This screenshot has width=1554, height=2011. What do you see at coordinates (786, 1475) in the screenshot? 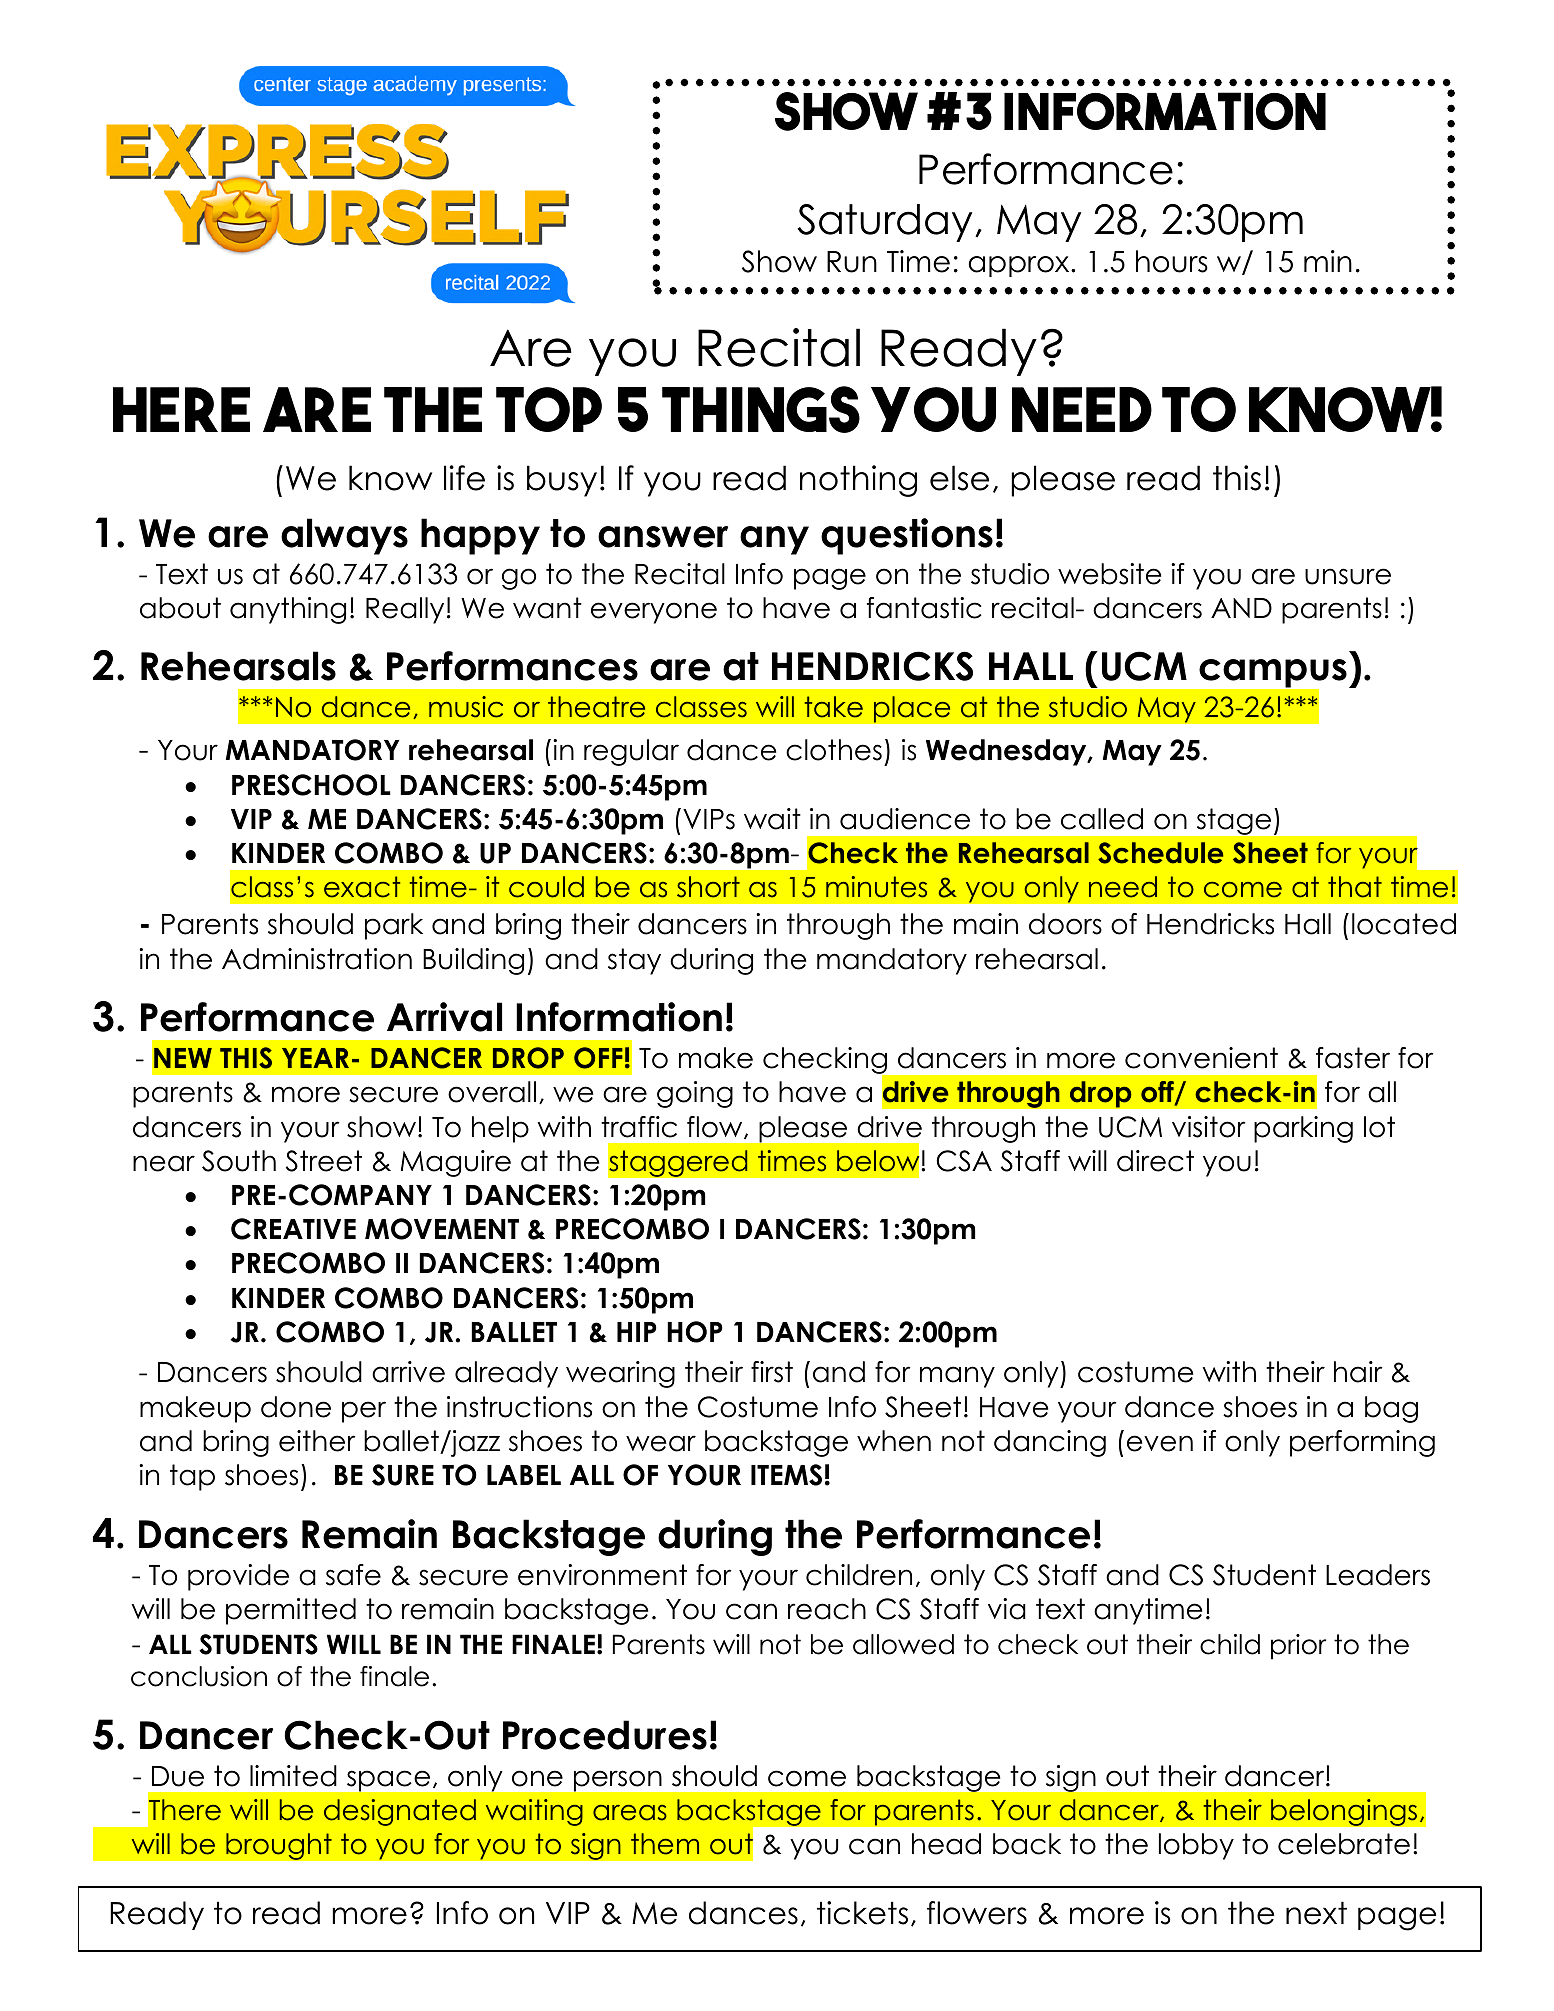
I see `ITEMS` at bounding box center [786, 1475].
